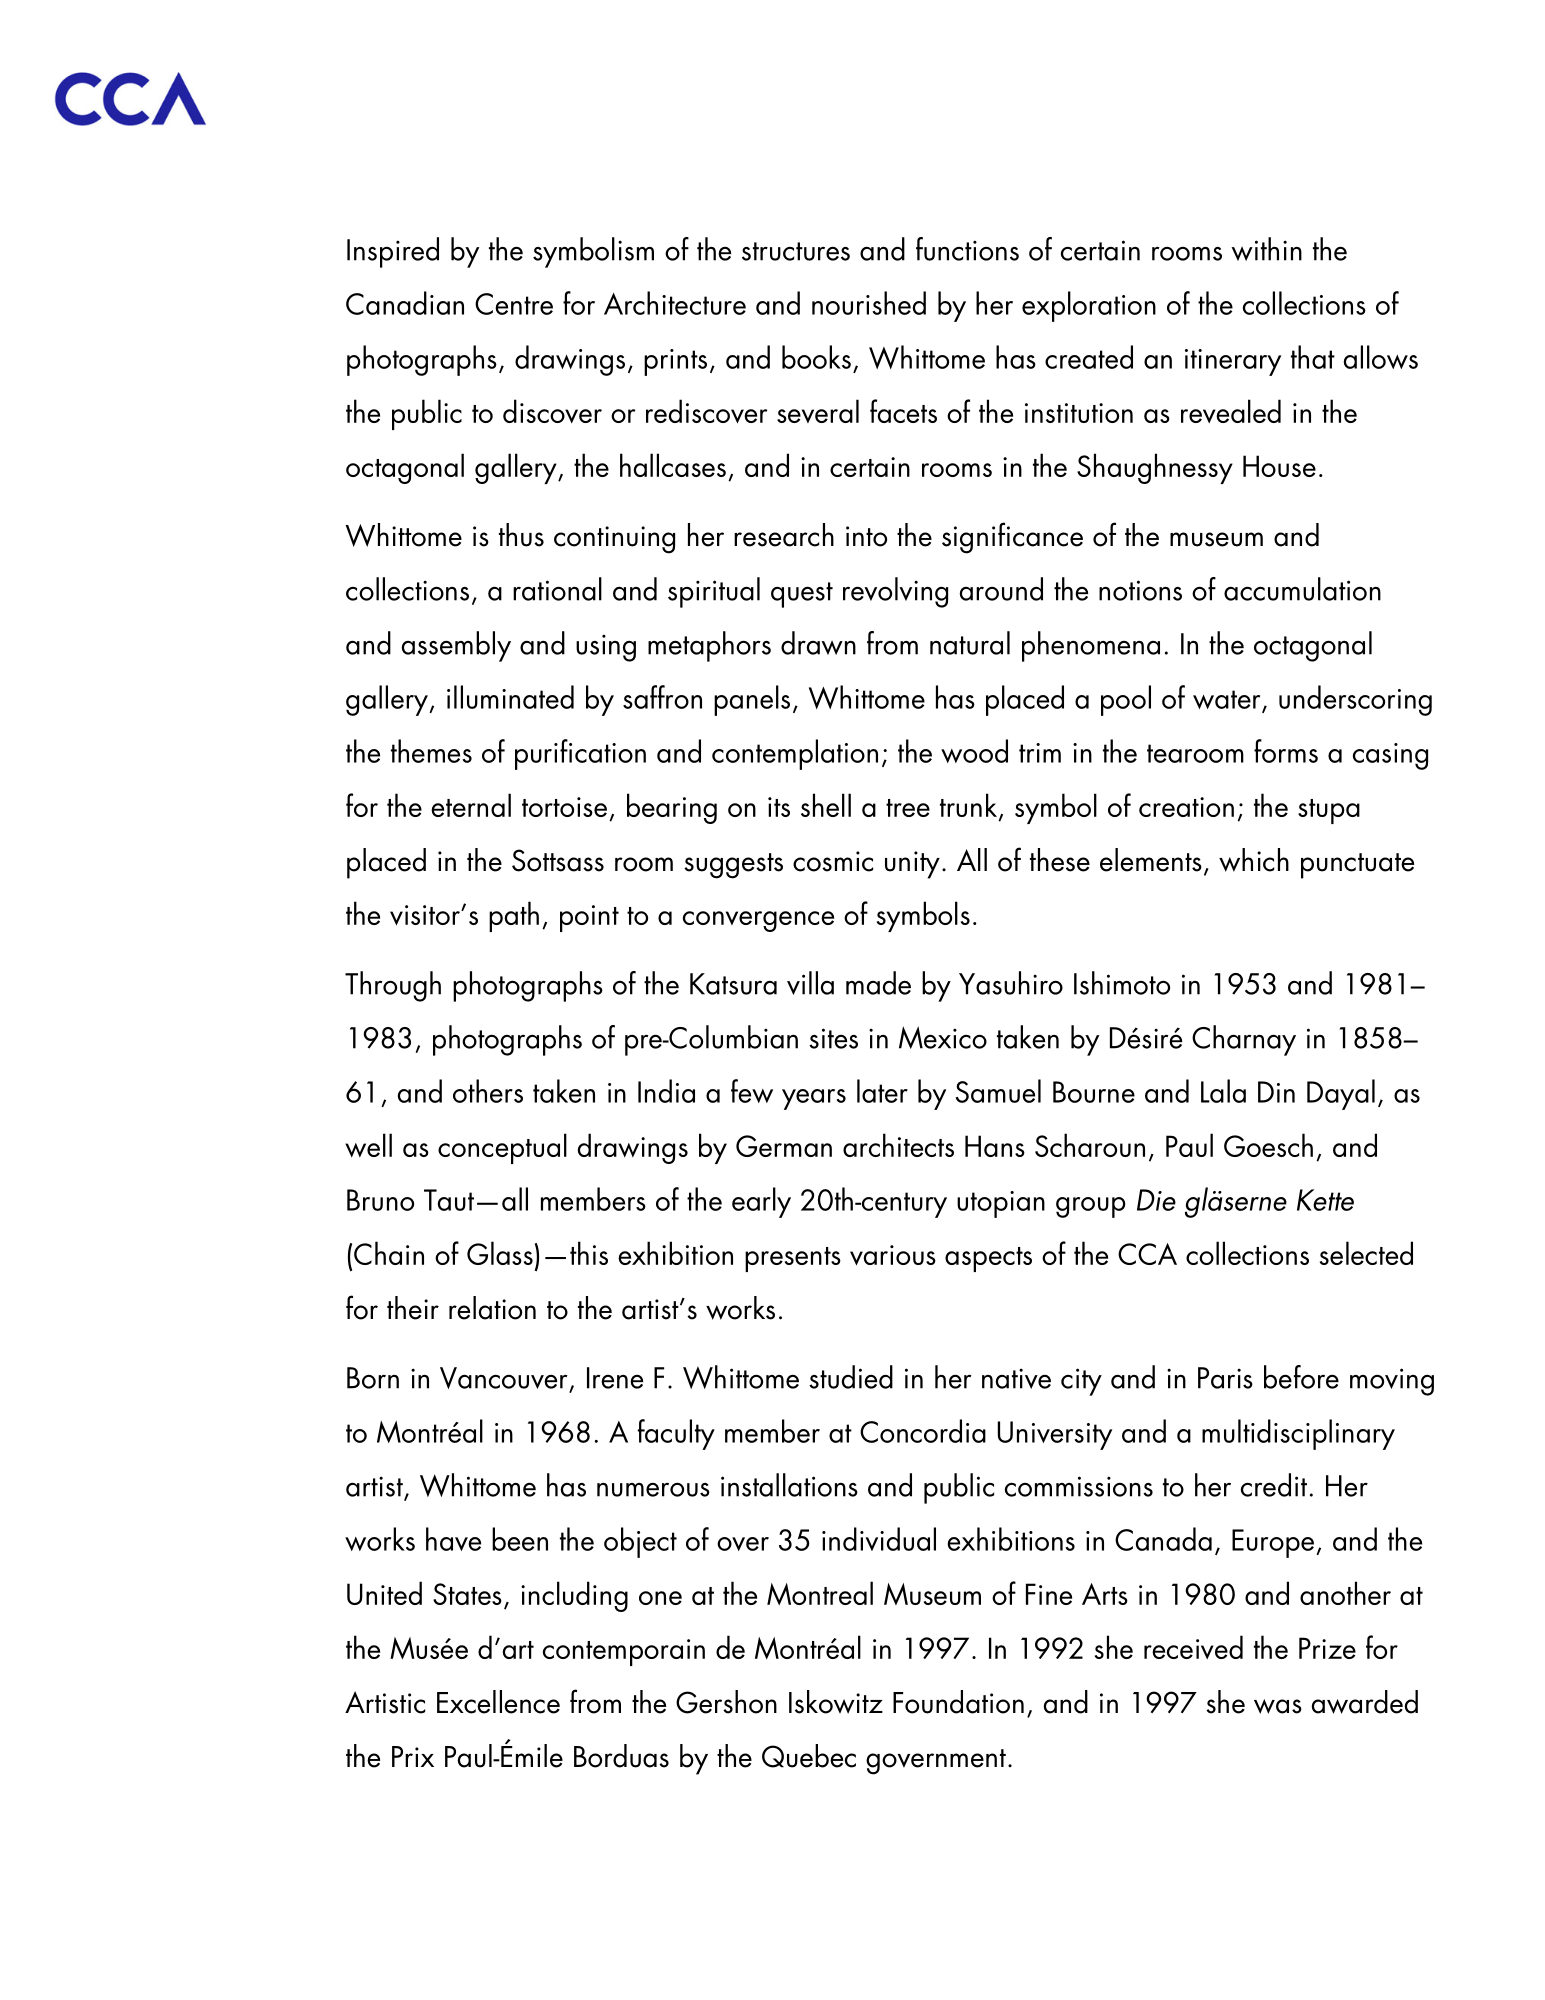 This document has height=2000, width=1545. Describe the element at coordinates (1266, 249) in the document. I see `within` at that location.
